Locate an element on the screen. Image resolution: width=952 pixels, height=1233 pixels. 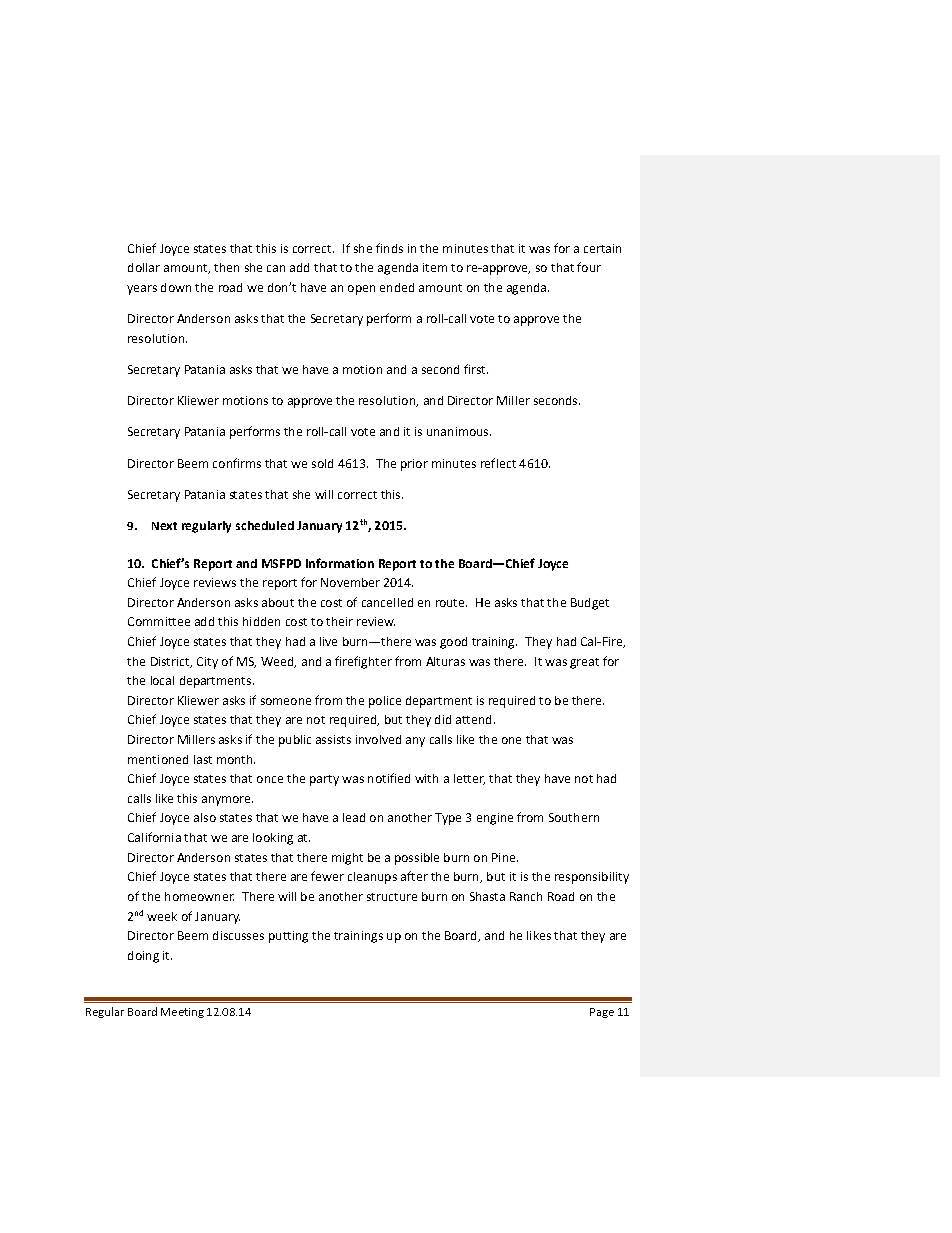
attend is located at coordinates (473, 719).
